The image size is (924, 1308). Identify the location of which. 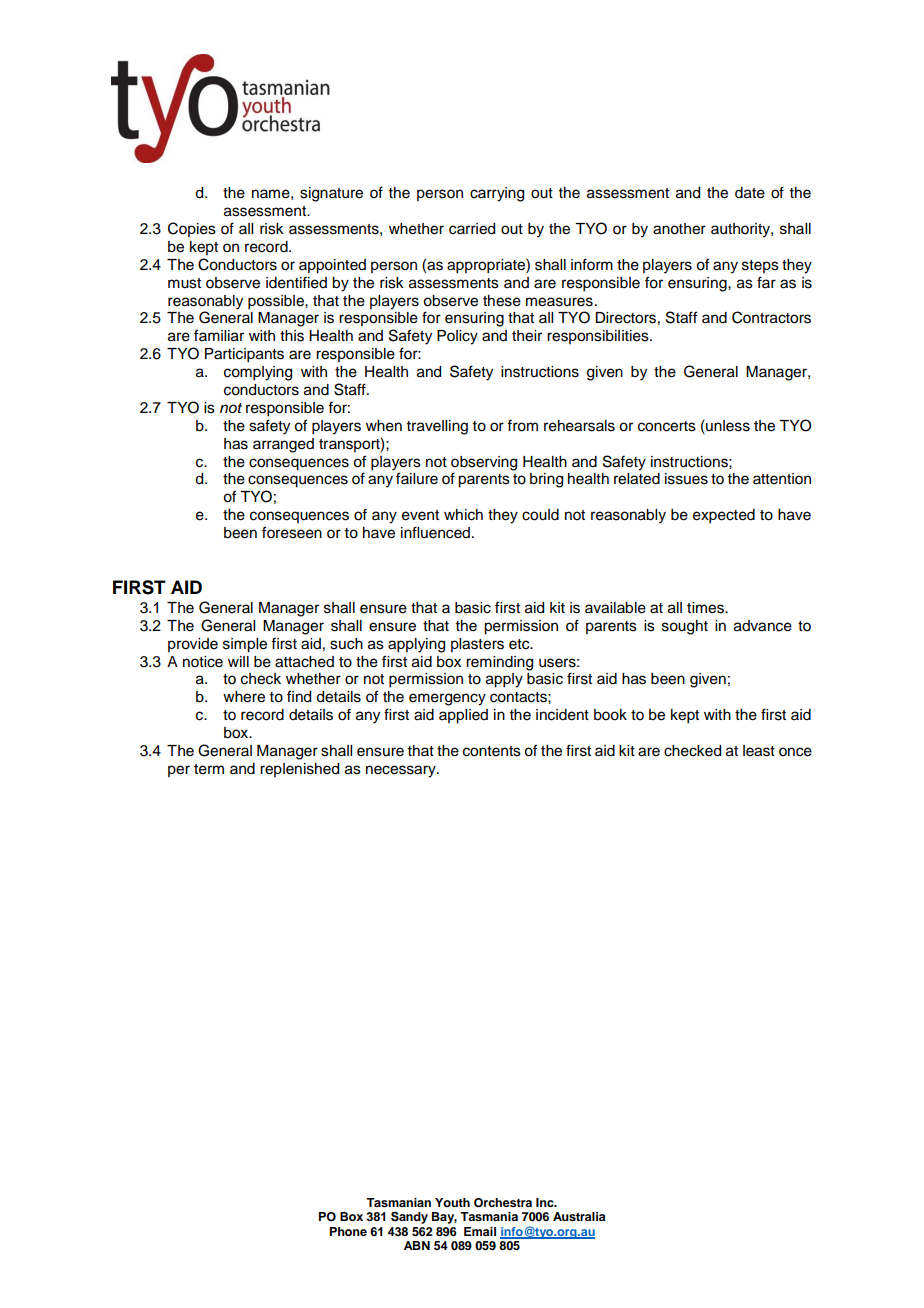
(463, 515).
